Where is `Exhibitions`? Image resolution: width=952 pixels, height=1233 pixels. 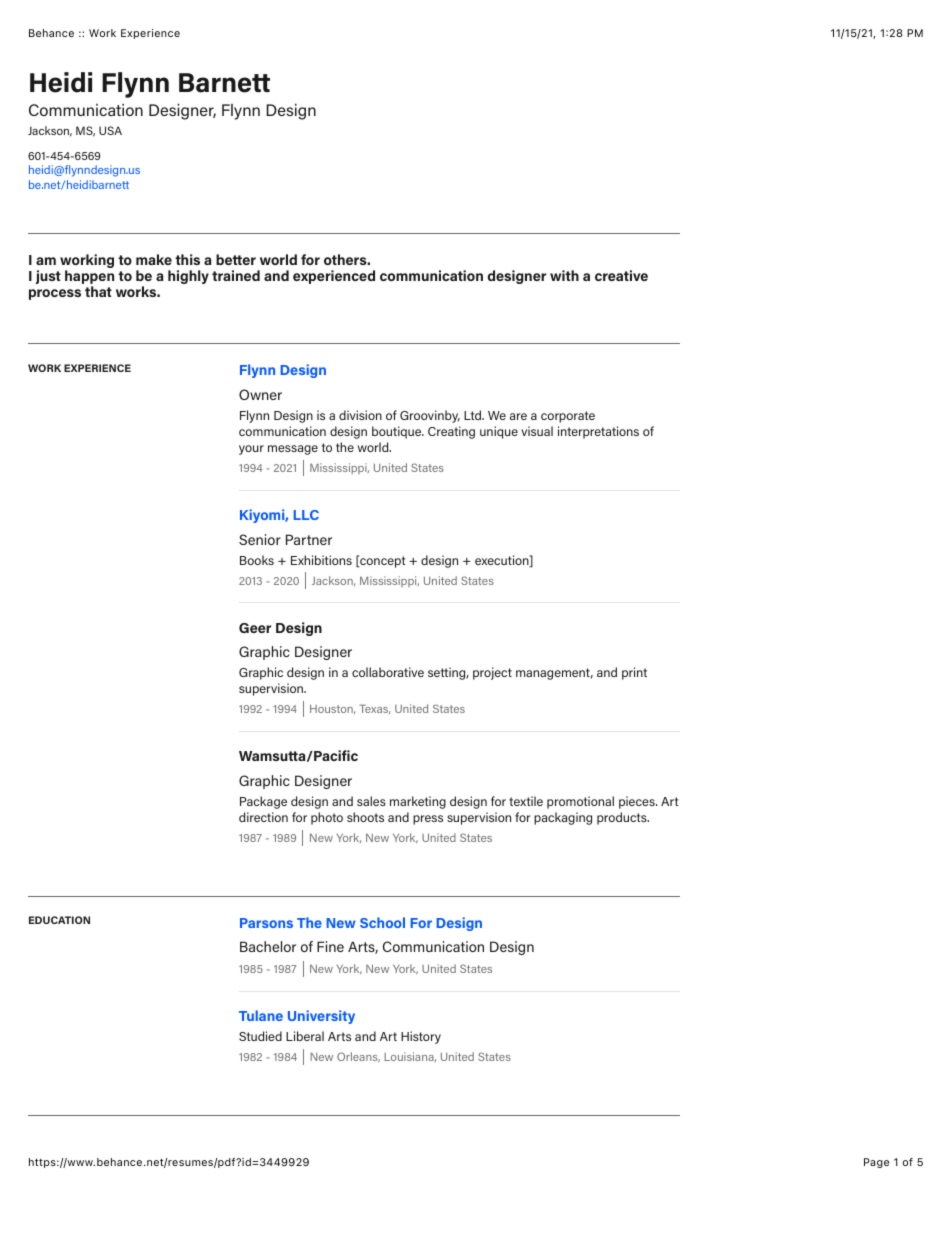 Exhibitions is located at coordinates (321, 560).
